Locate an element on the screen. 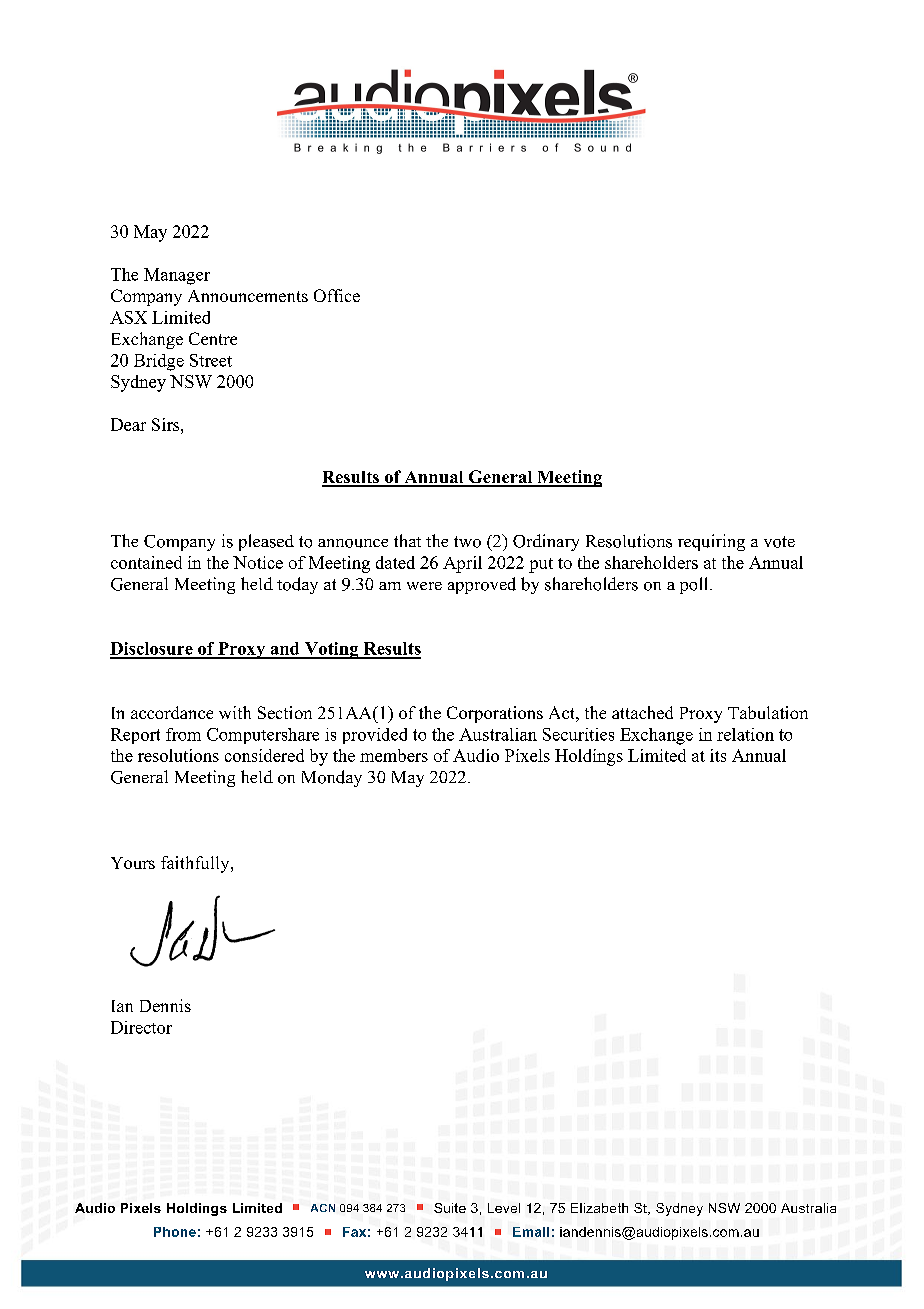  its is located at coordinates (718, 755).
